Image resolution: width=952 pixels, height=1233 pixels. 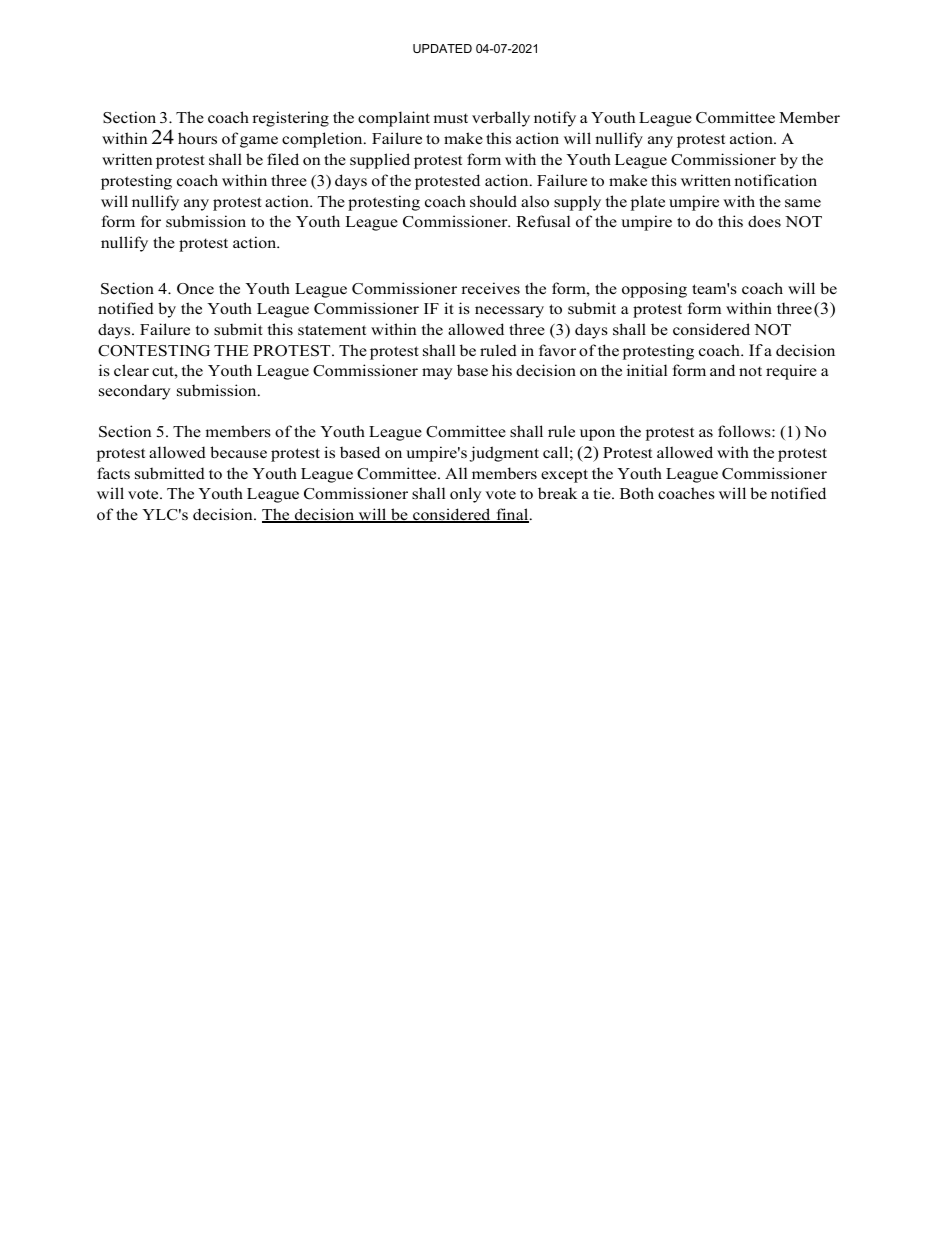 What do you see at coordinates (113, 473) in the screenshot?
I see `facts` at bounding box center [113, 473].
